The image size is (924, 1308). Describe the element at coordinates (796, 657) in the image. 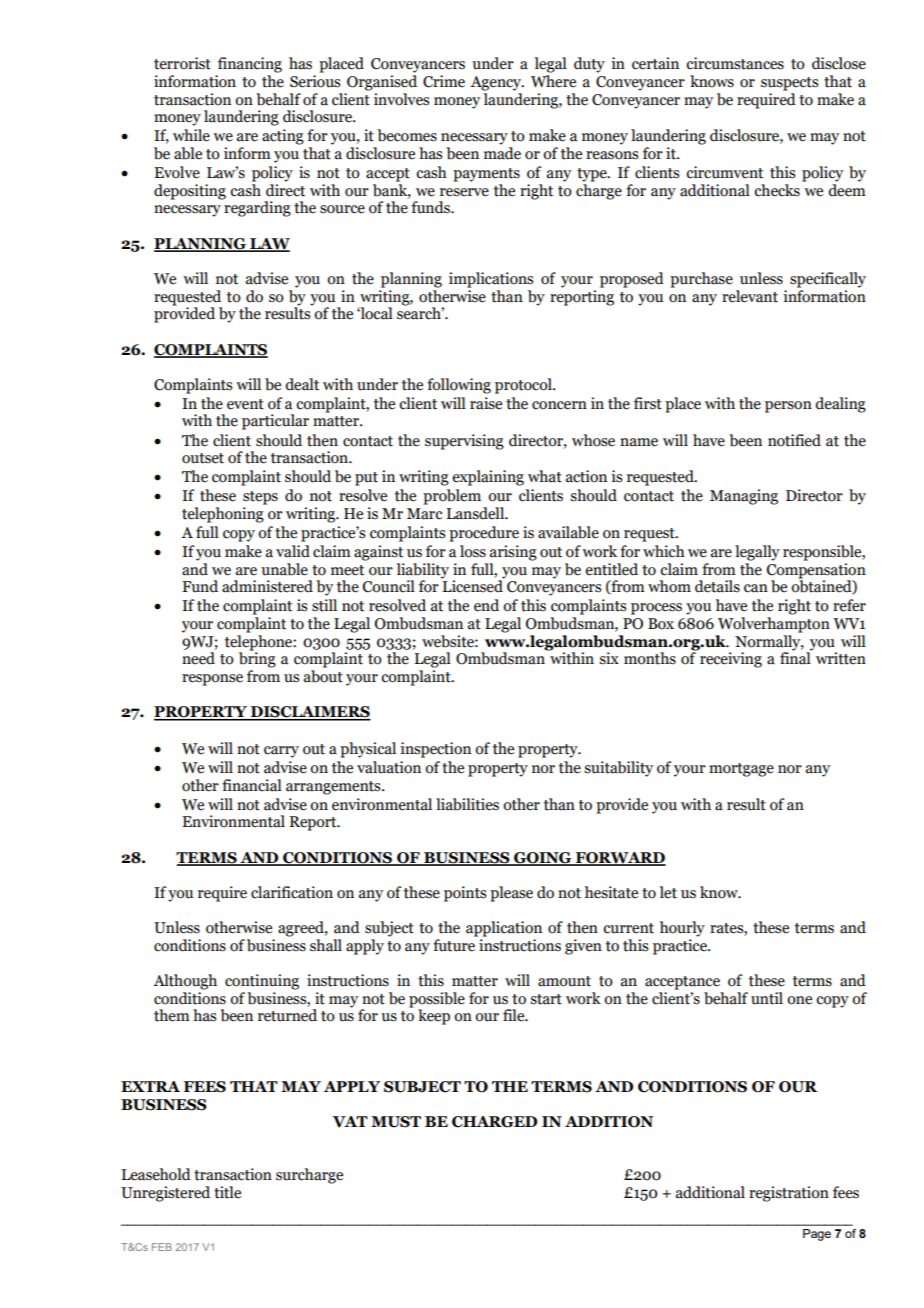

I see `final` at that location.
